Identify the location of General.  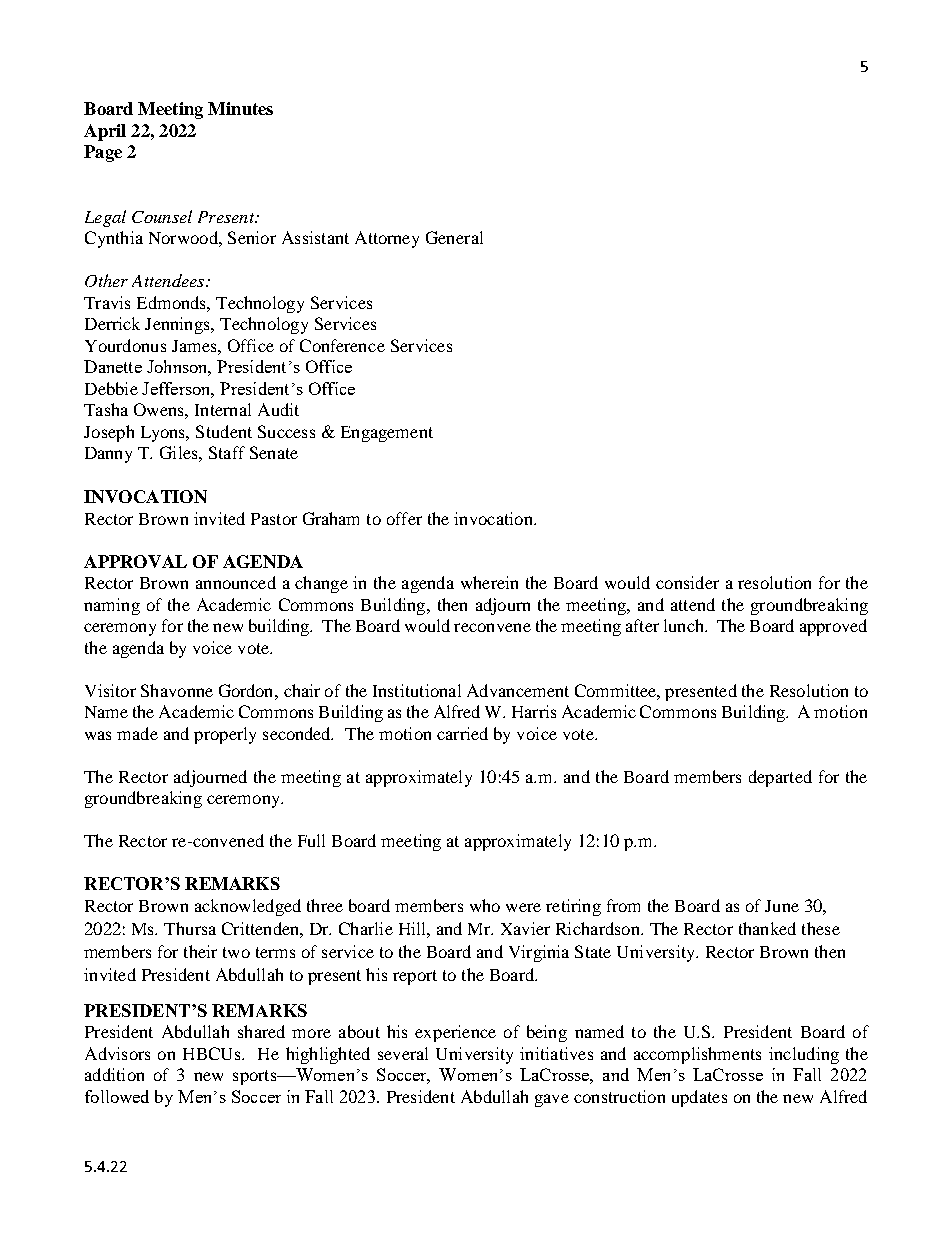
(454, 237).
